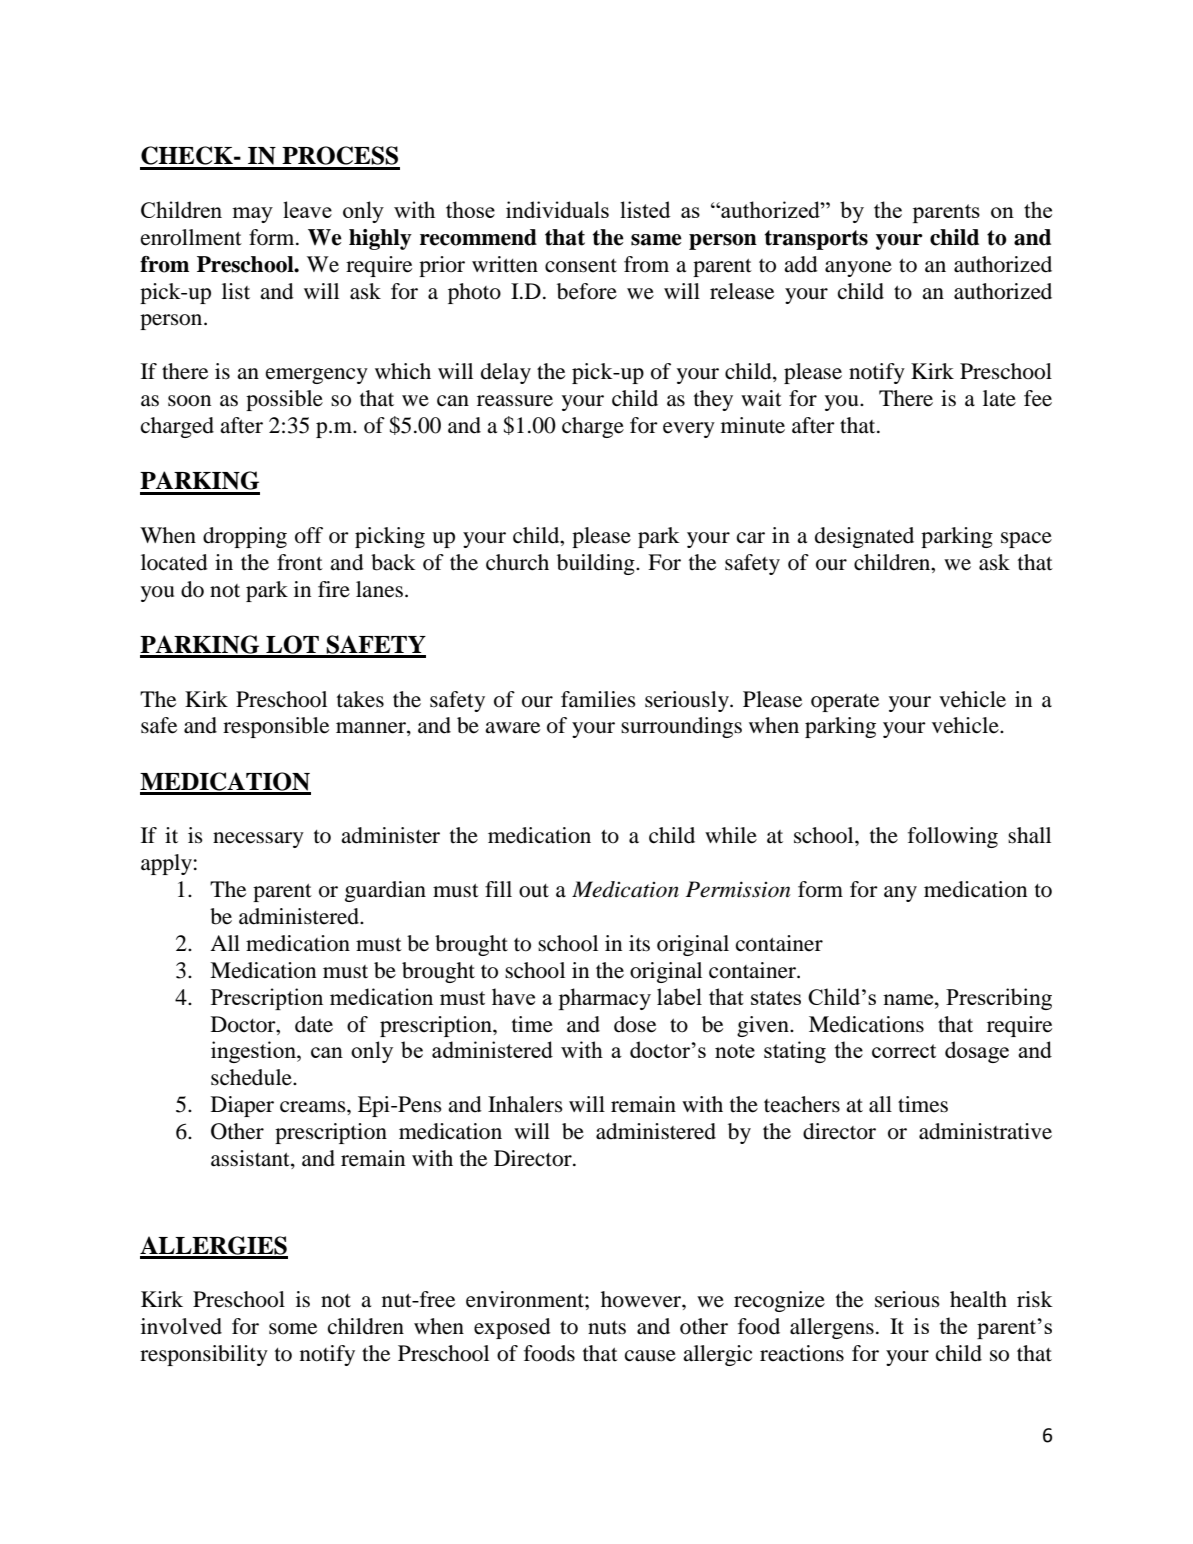 The width and height of the document is (1193, 1544). What do you see at coordinates (639, 943) in the document?
I see `its` at bounding box center [639, 943].
